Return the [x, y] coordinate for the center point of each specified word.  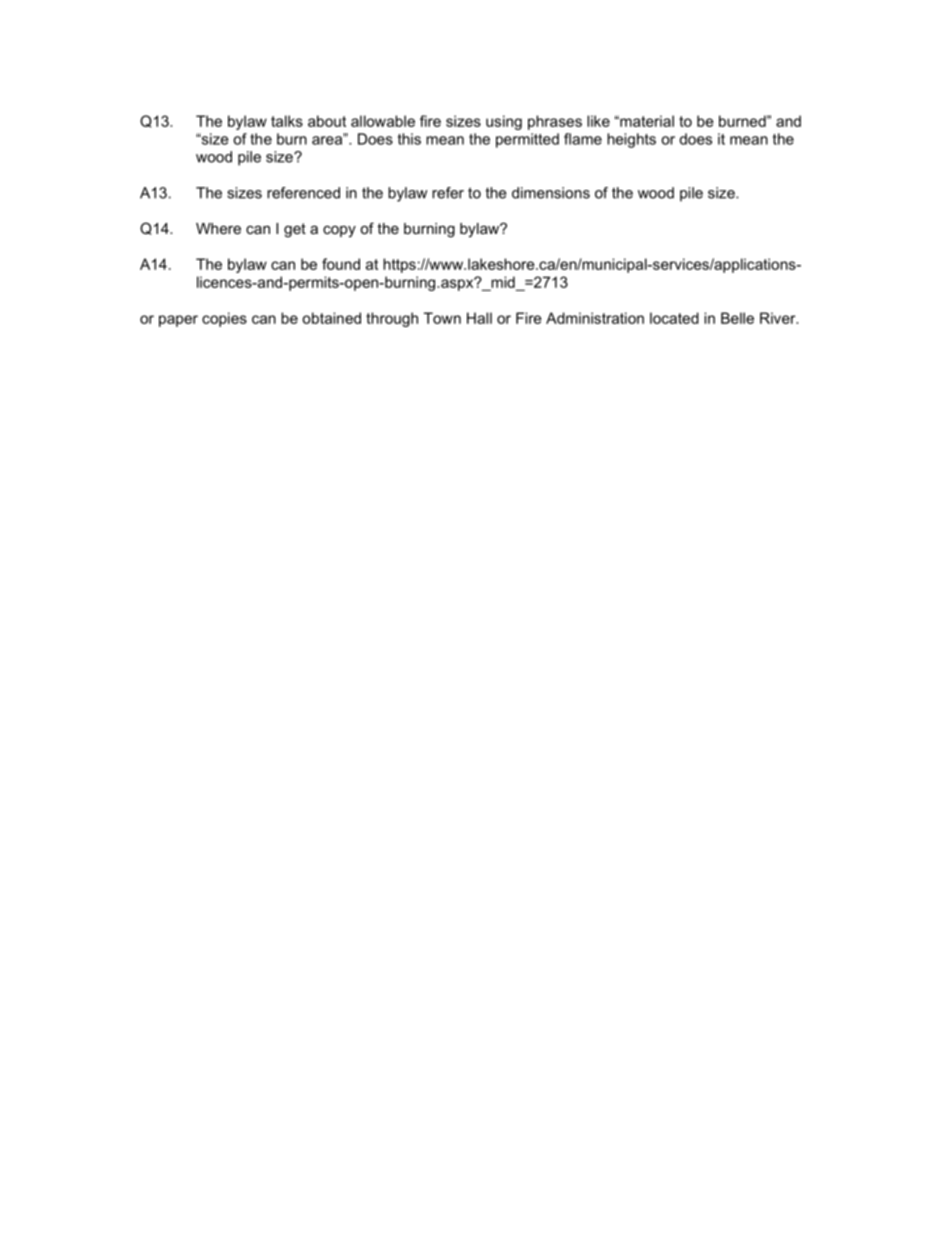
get [295, 230]
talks [287, 121]
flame [583, 139]
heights [631, 140]
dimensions [551, 193]
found [341, 264]
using [504, 122]
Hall [479, 318]
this [409, 139]
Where [218, 228]
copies [224, 319]
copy [339, 232]
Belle [737, 318]
